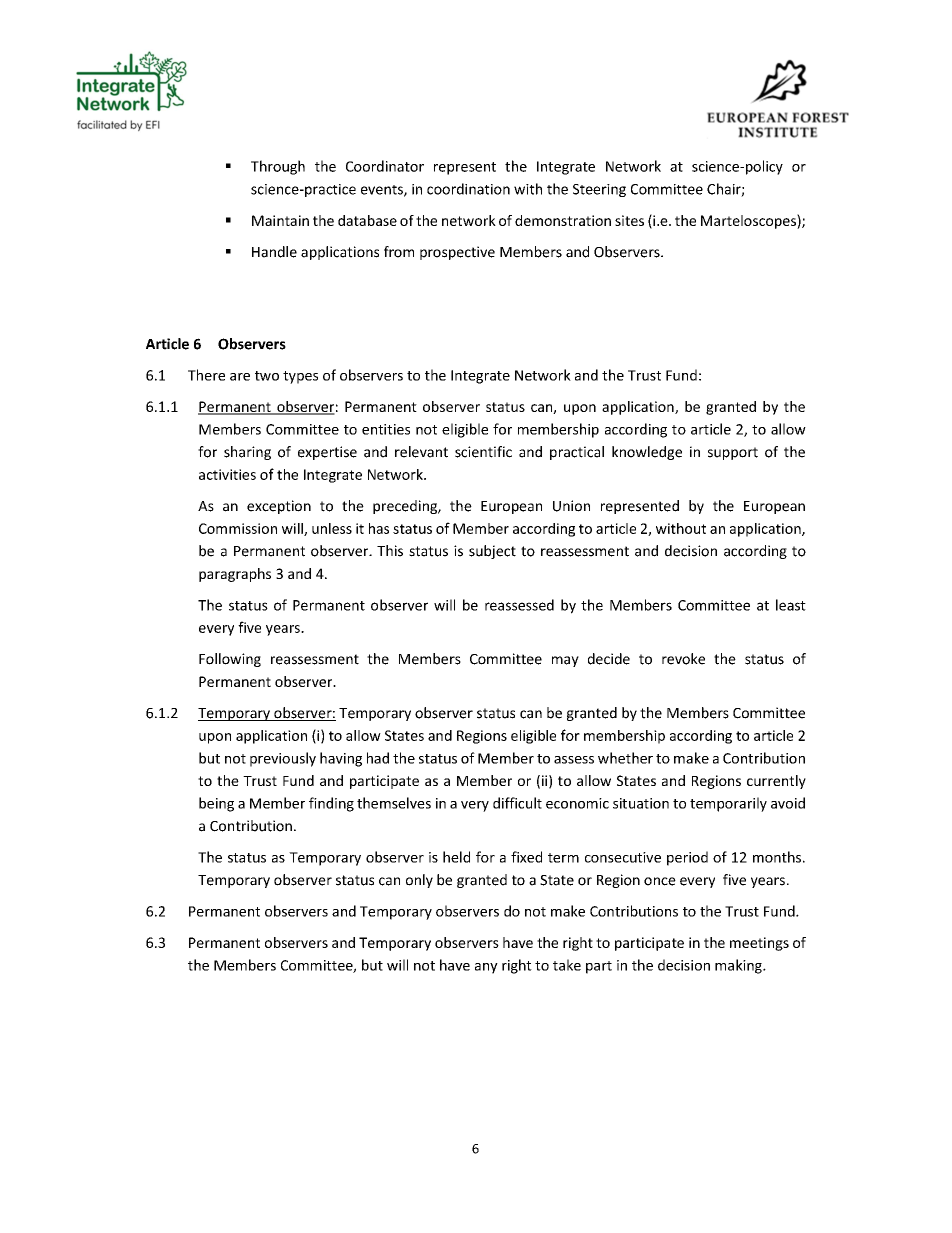 The width and height of the screenshot is (952, 1233). Describe the element at coordinates (283, 759) in the screenshot. I see `previously` at that location.
